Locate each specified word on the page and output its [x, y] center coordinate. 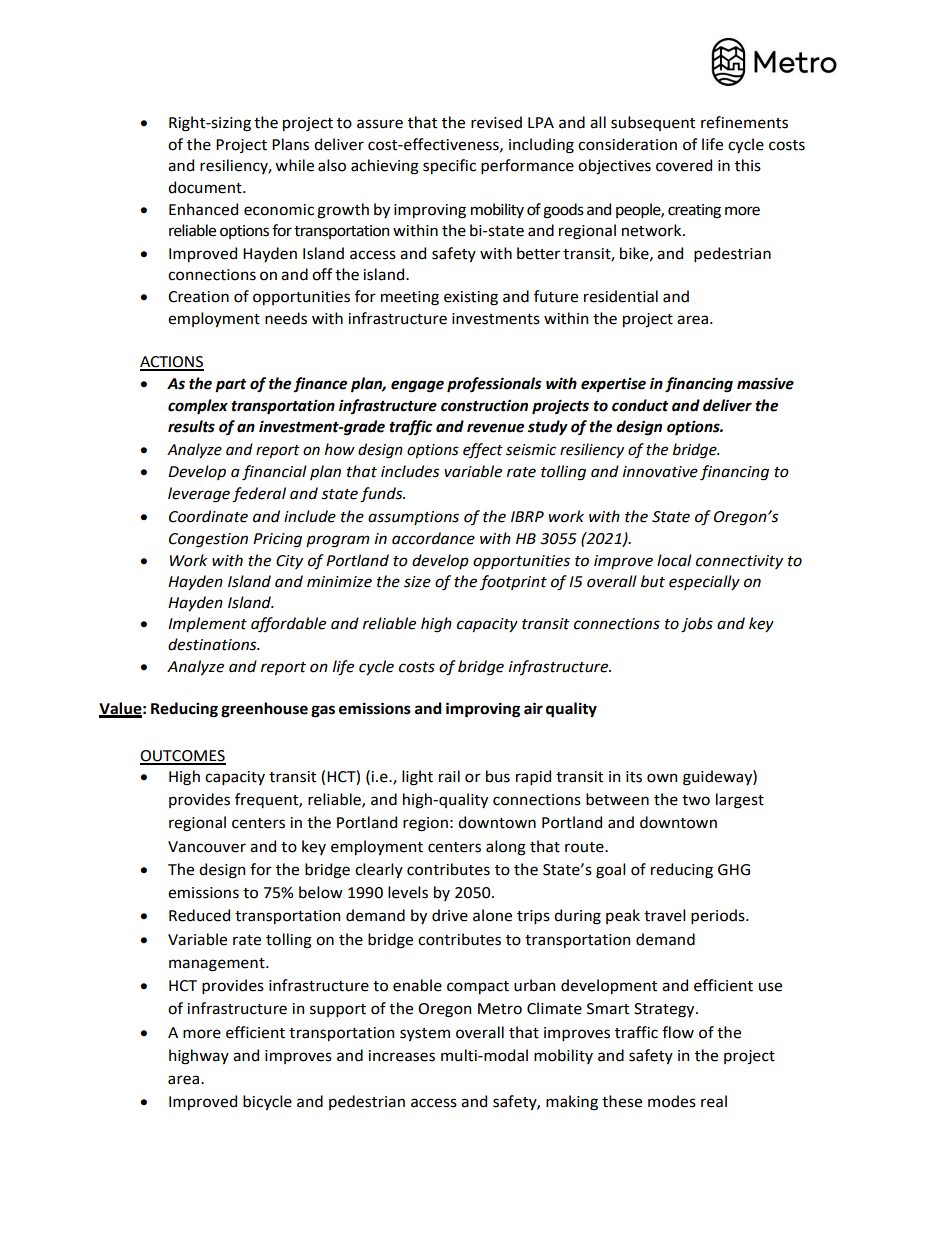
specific [449, 166]
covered [684, 165]
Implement [207, 624]
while [294, 165]
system [425, 1034]
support [338, 1010]
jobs [697, 625]
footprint [513, 582]
